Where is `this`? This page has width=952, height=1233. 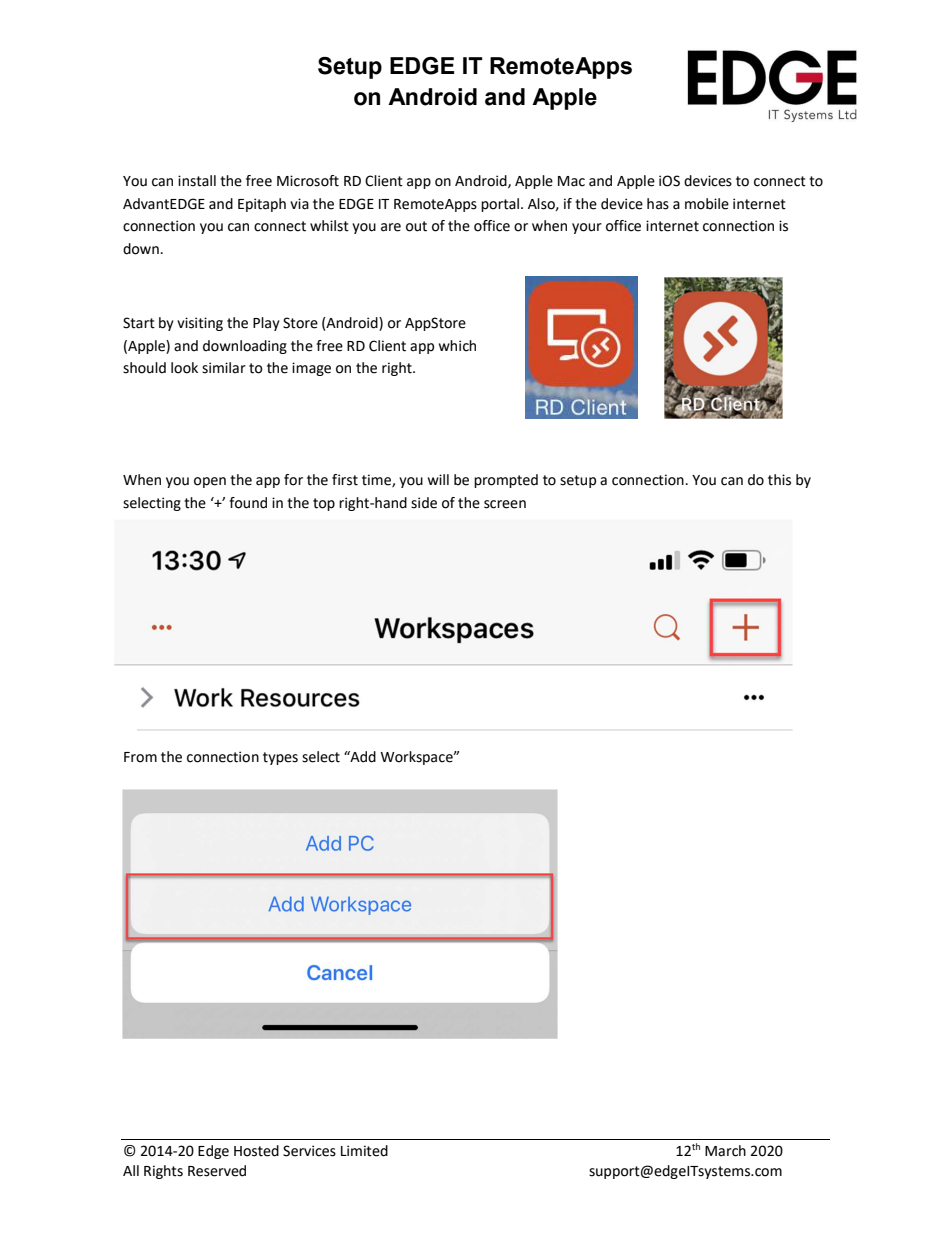 this is located at coordinates (779, 480).
